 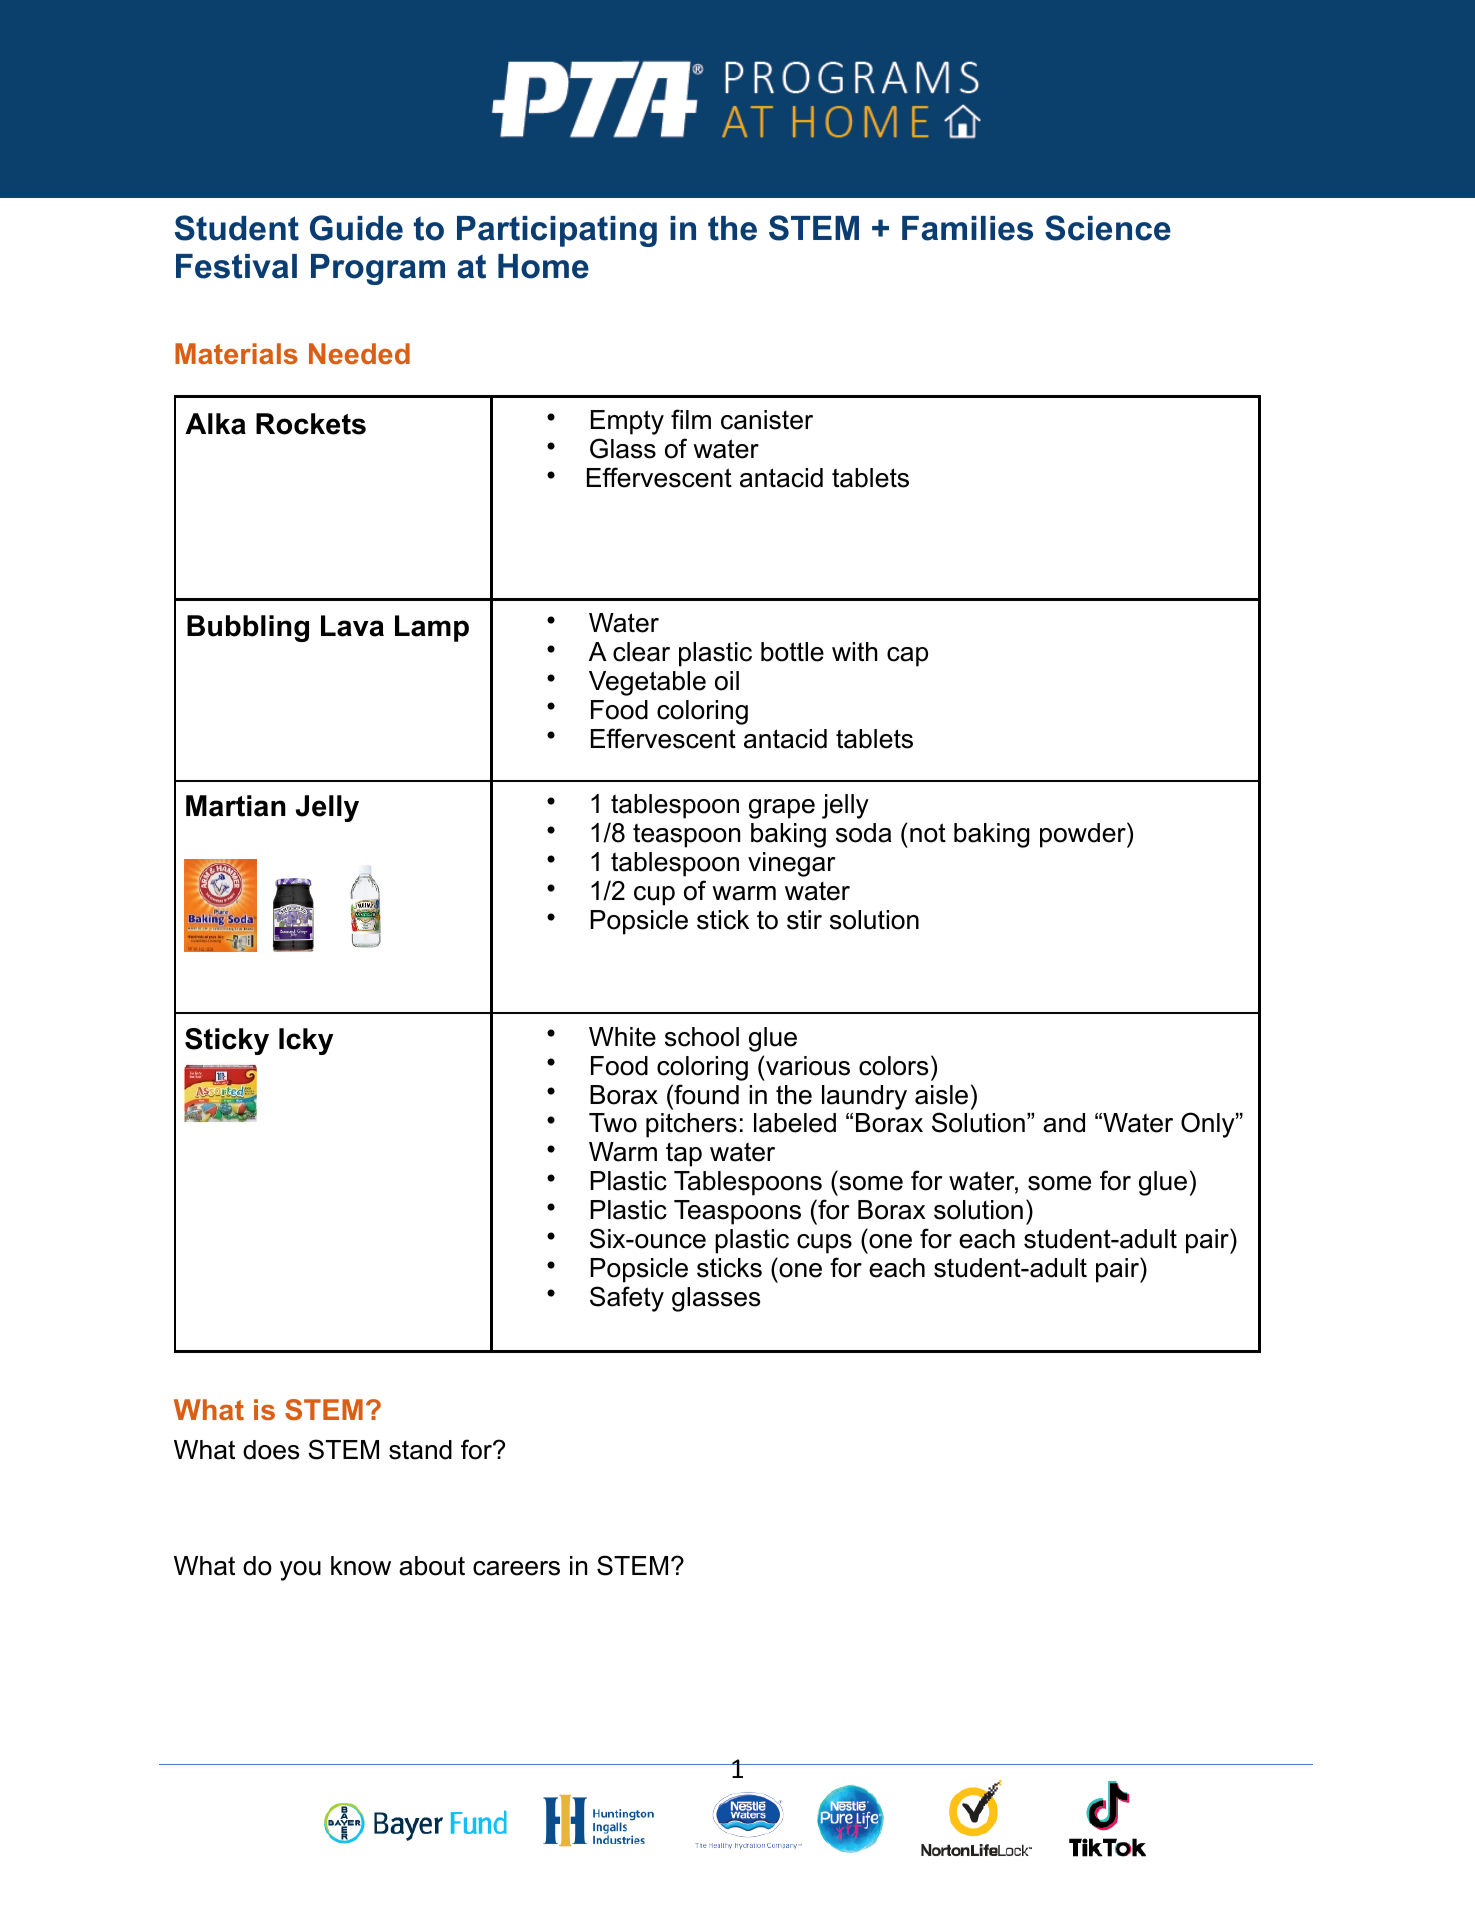 I want to click on Program, so click(x=378, y=269).
